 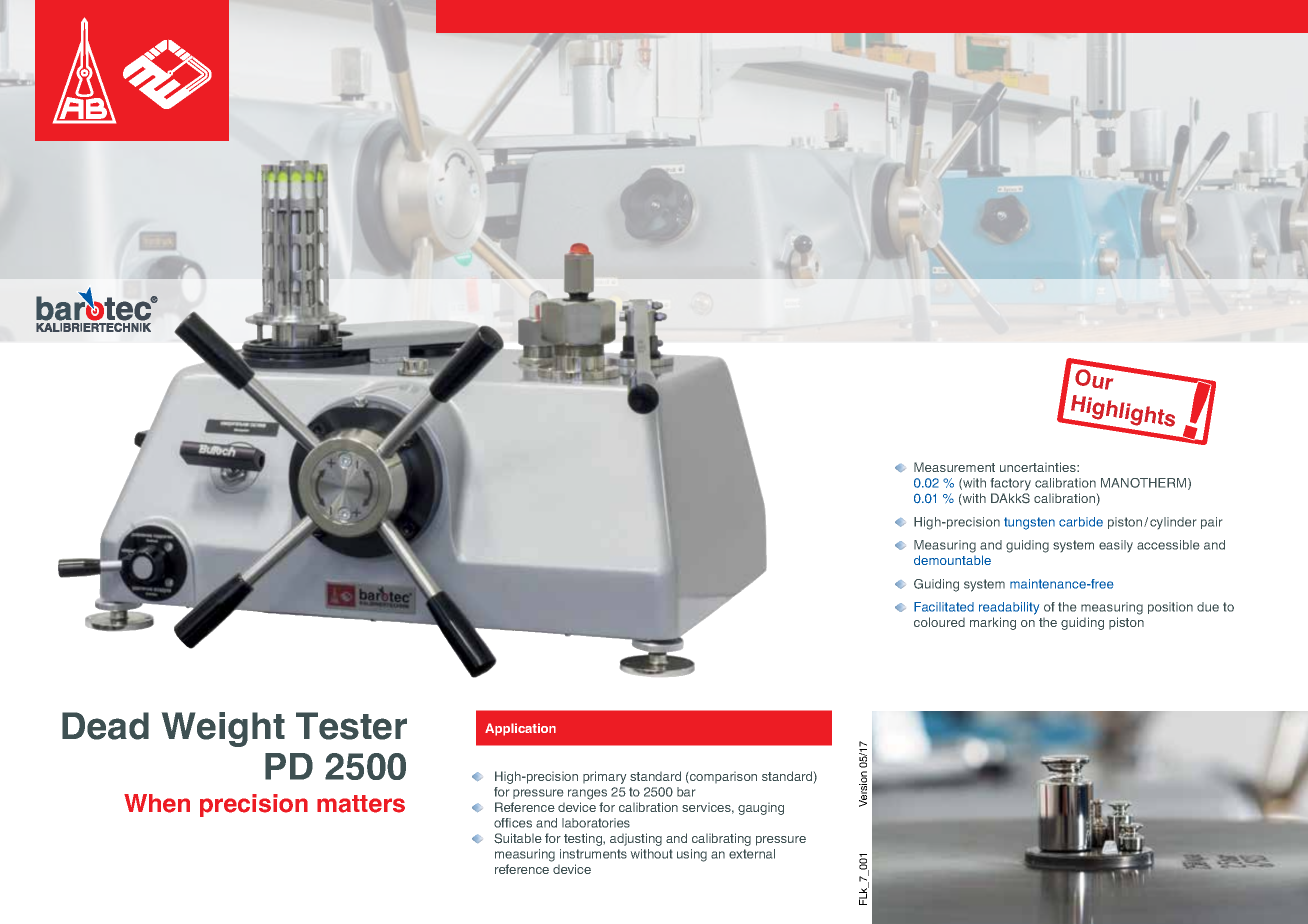 What do you see at coordinates (636, 839) in the screenshot?
I see `adjusting` at bounding box center [636, 839].
